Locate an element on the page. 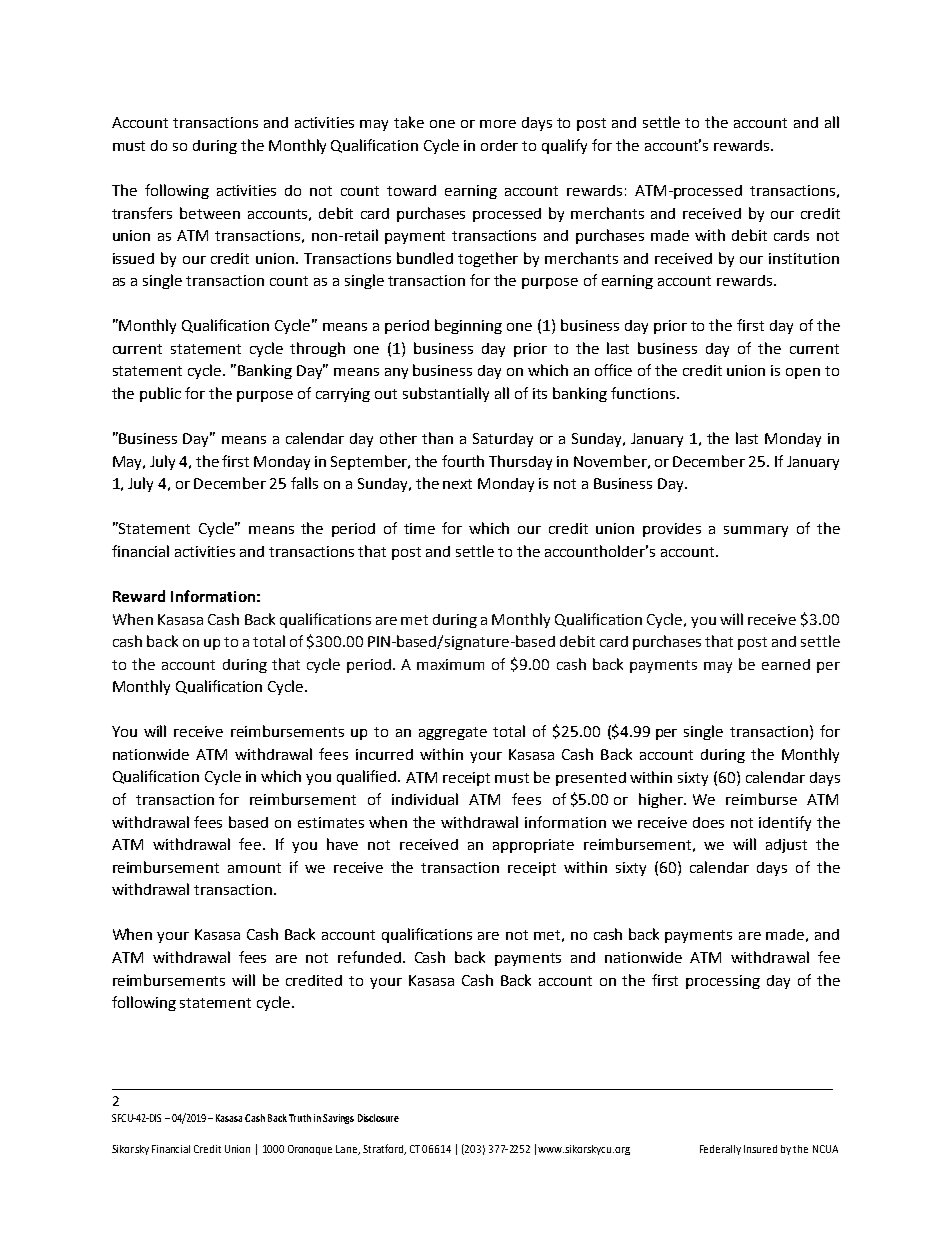  does is located at coordinates (708, 822).
